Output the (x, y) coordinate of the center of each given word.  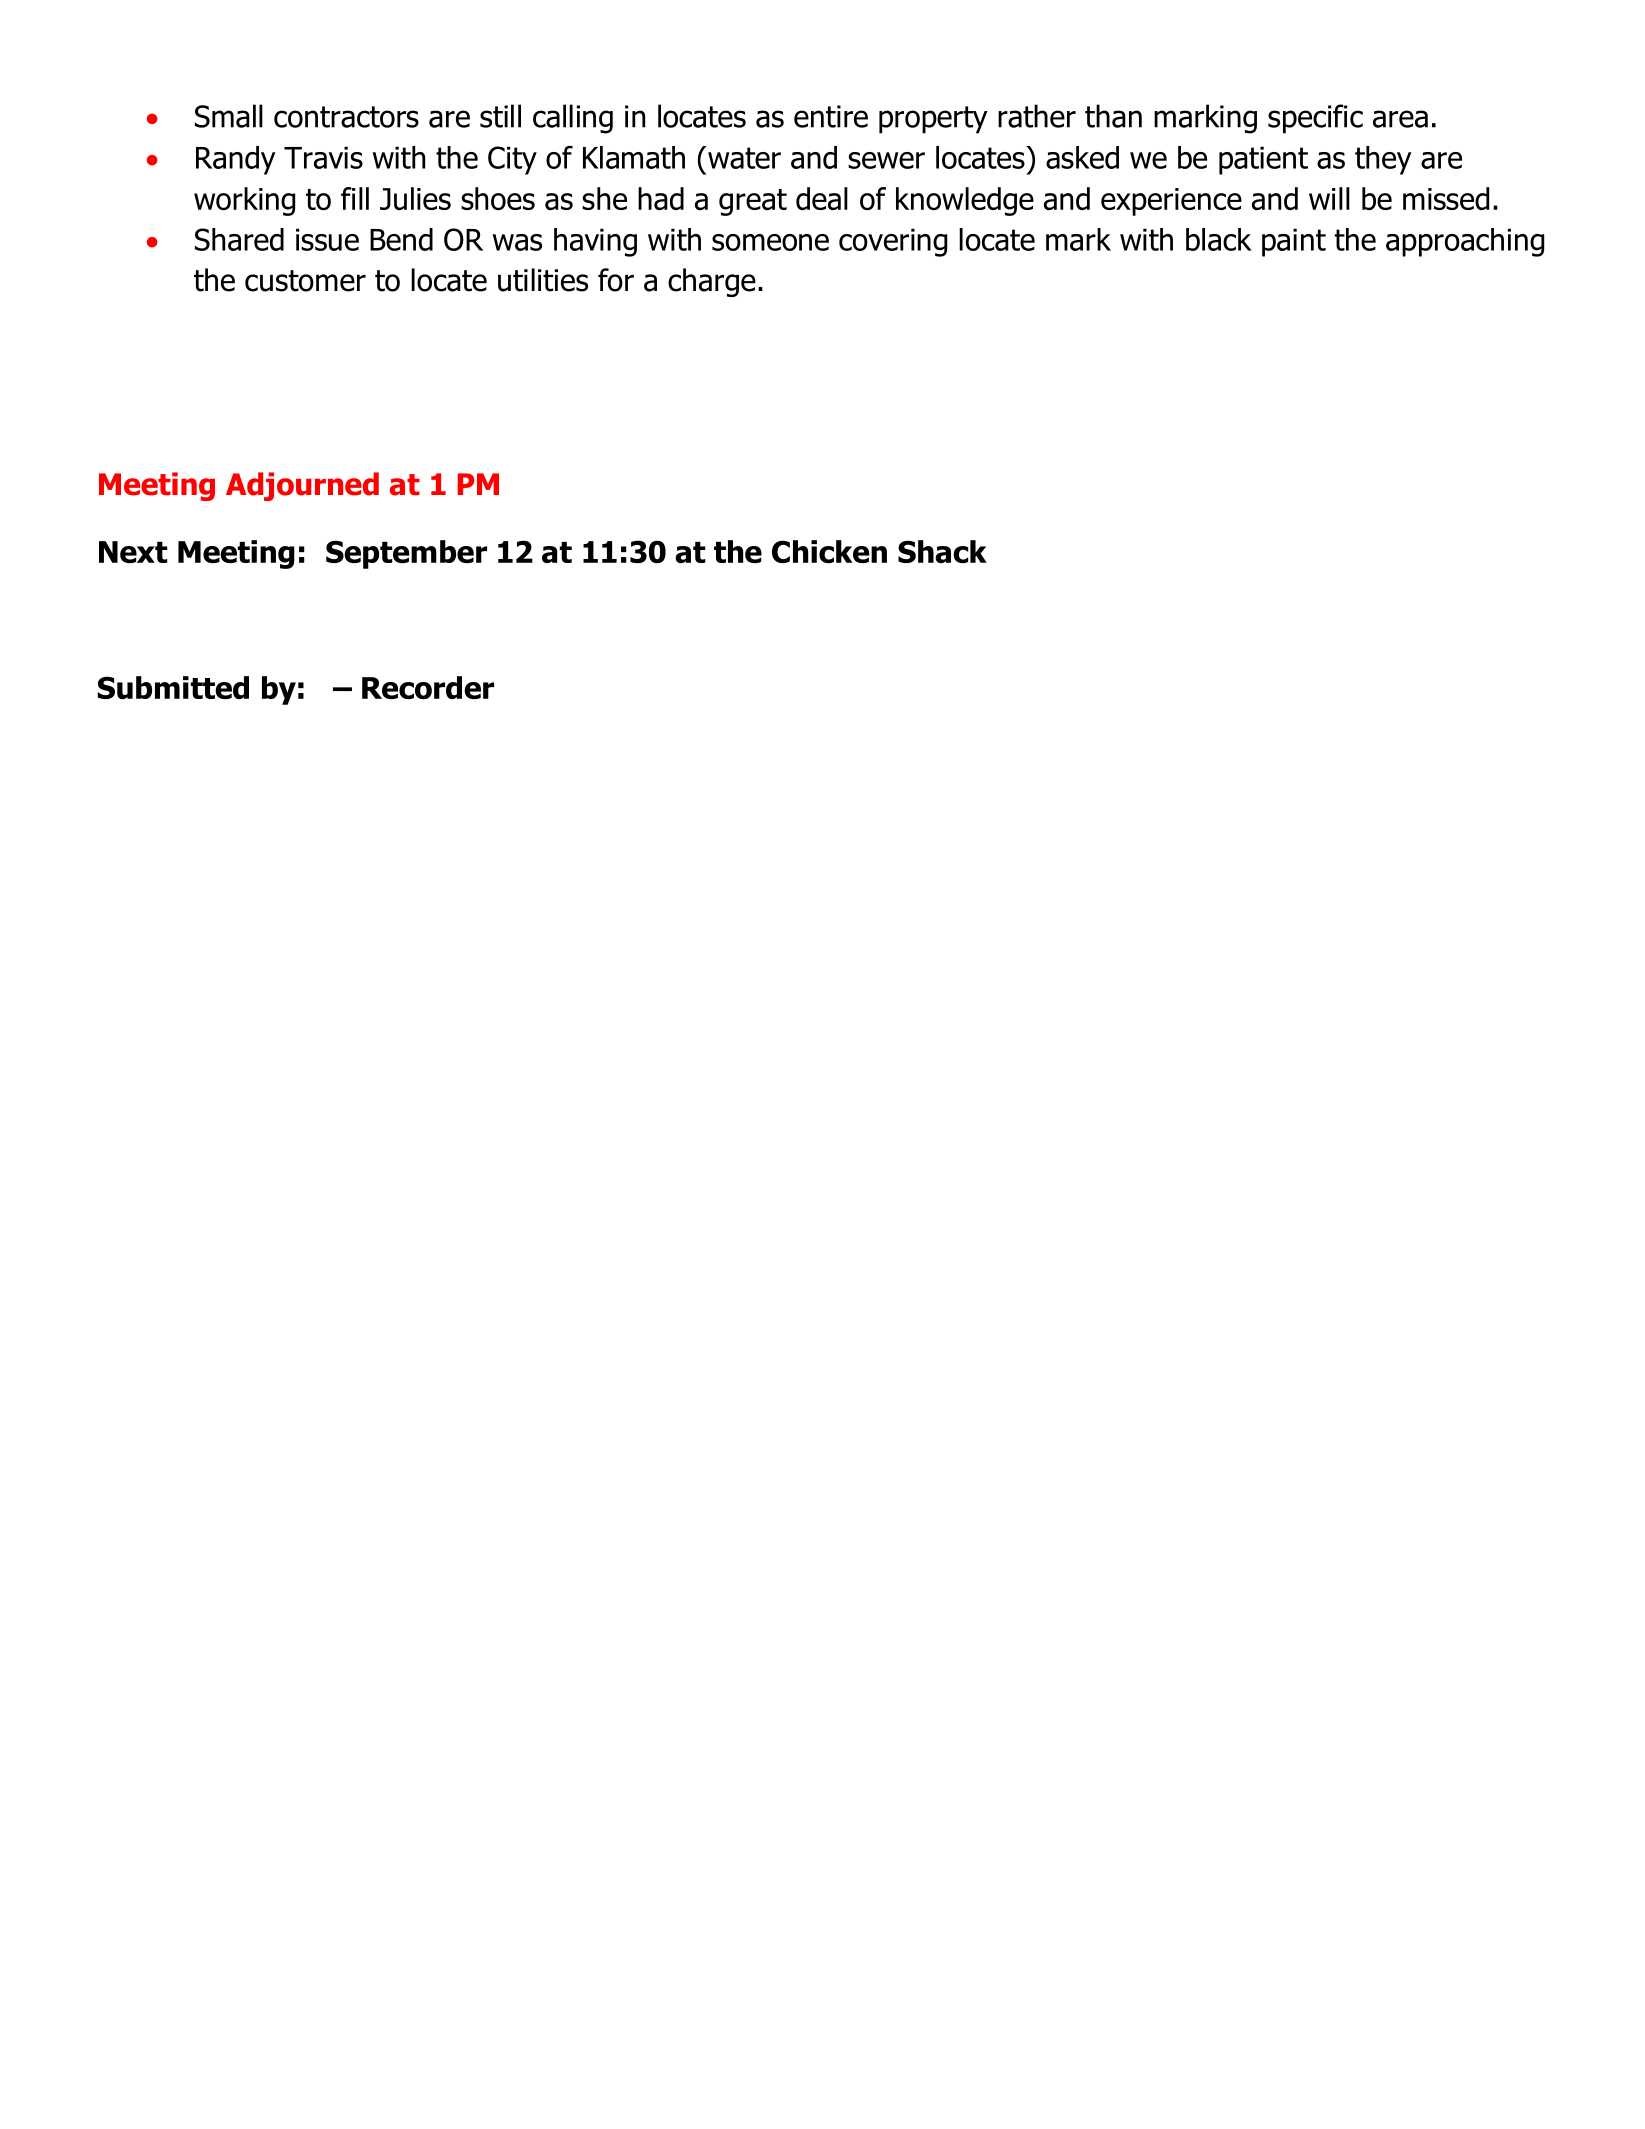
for (616, 280)
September (406, 554)
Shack (942, 551)
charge (712, 282)
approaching (1465, 242)
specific (1315, 119)
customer (305, 281)
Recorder (428, 688)
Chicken (829, 551)
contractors (346, 117)
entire (831, 116)
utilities (543, 280)
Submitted (173, 687)
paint (1294, 242)
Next (133, 552)
